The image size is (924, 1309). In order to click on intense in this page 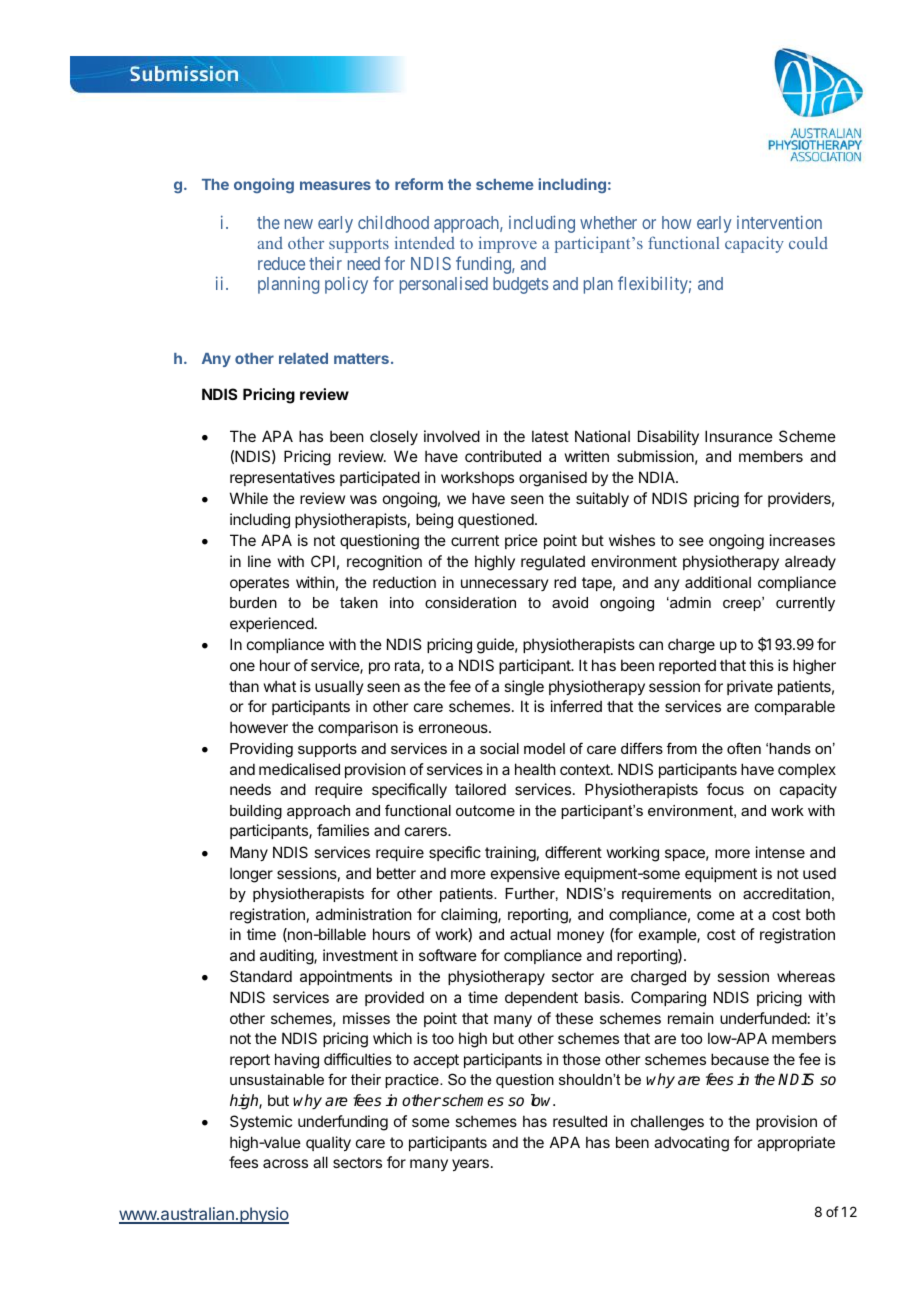, I will do `click(780, 852)`.
